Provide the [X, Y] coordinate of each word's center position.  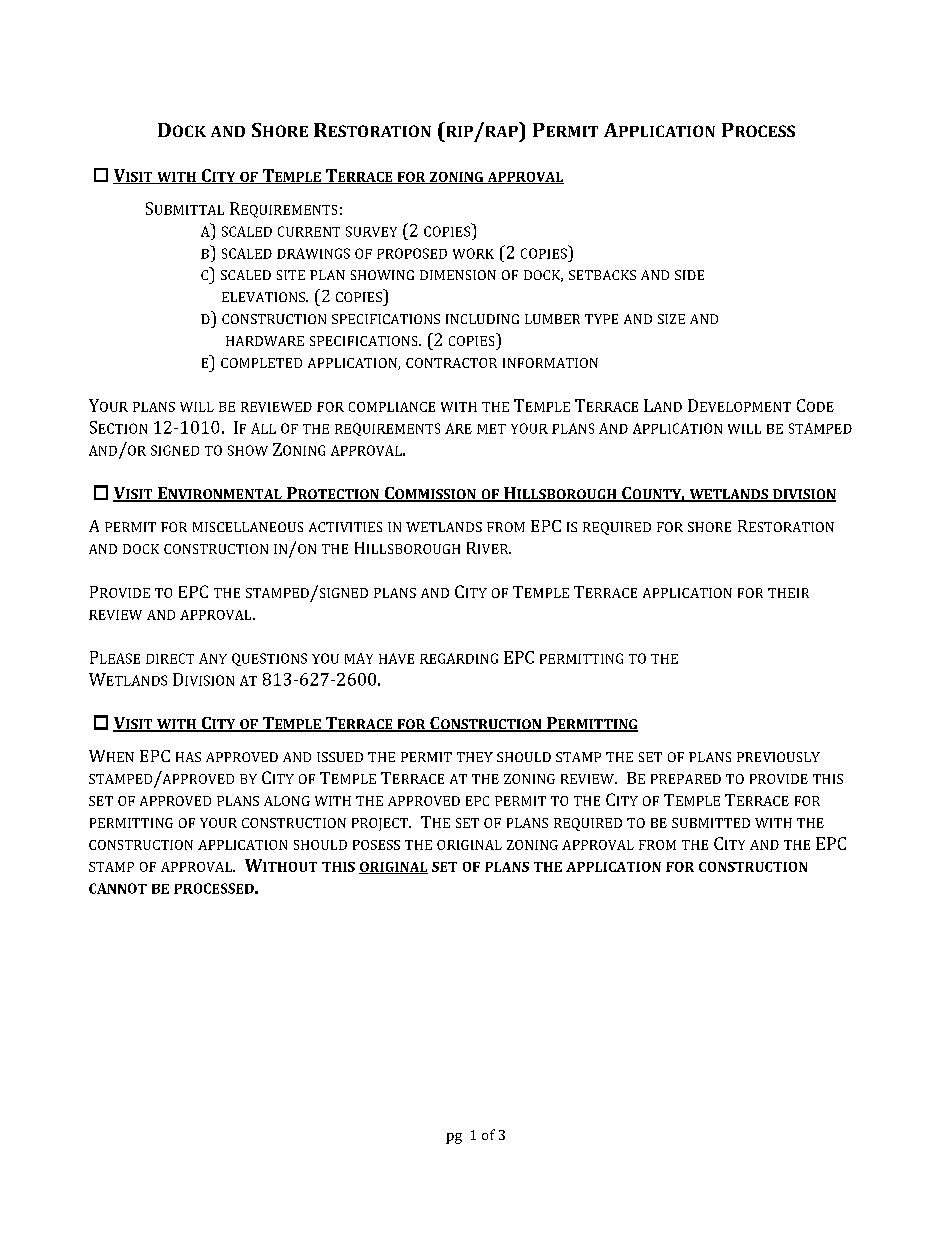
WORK [473, 253]
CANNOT [118, 888]
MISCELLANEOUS [248, 527]
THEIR [788, 593]
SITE [291, 275]
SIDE [689, 275]
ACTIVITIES [345, 527]
